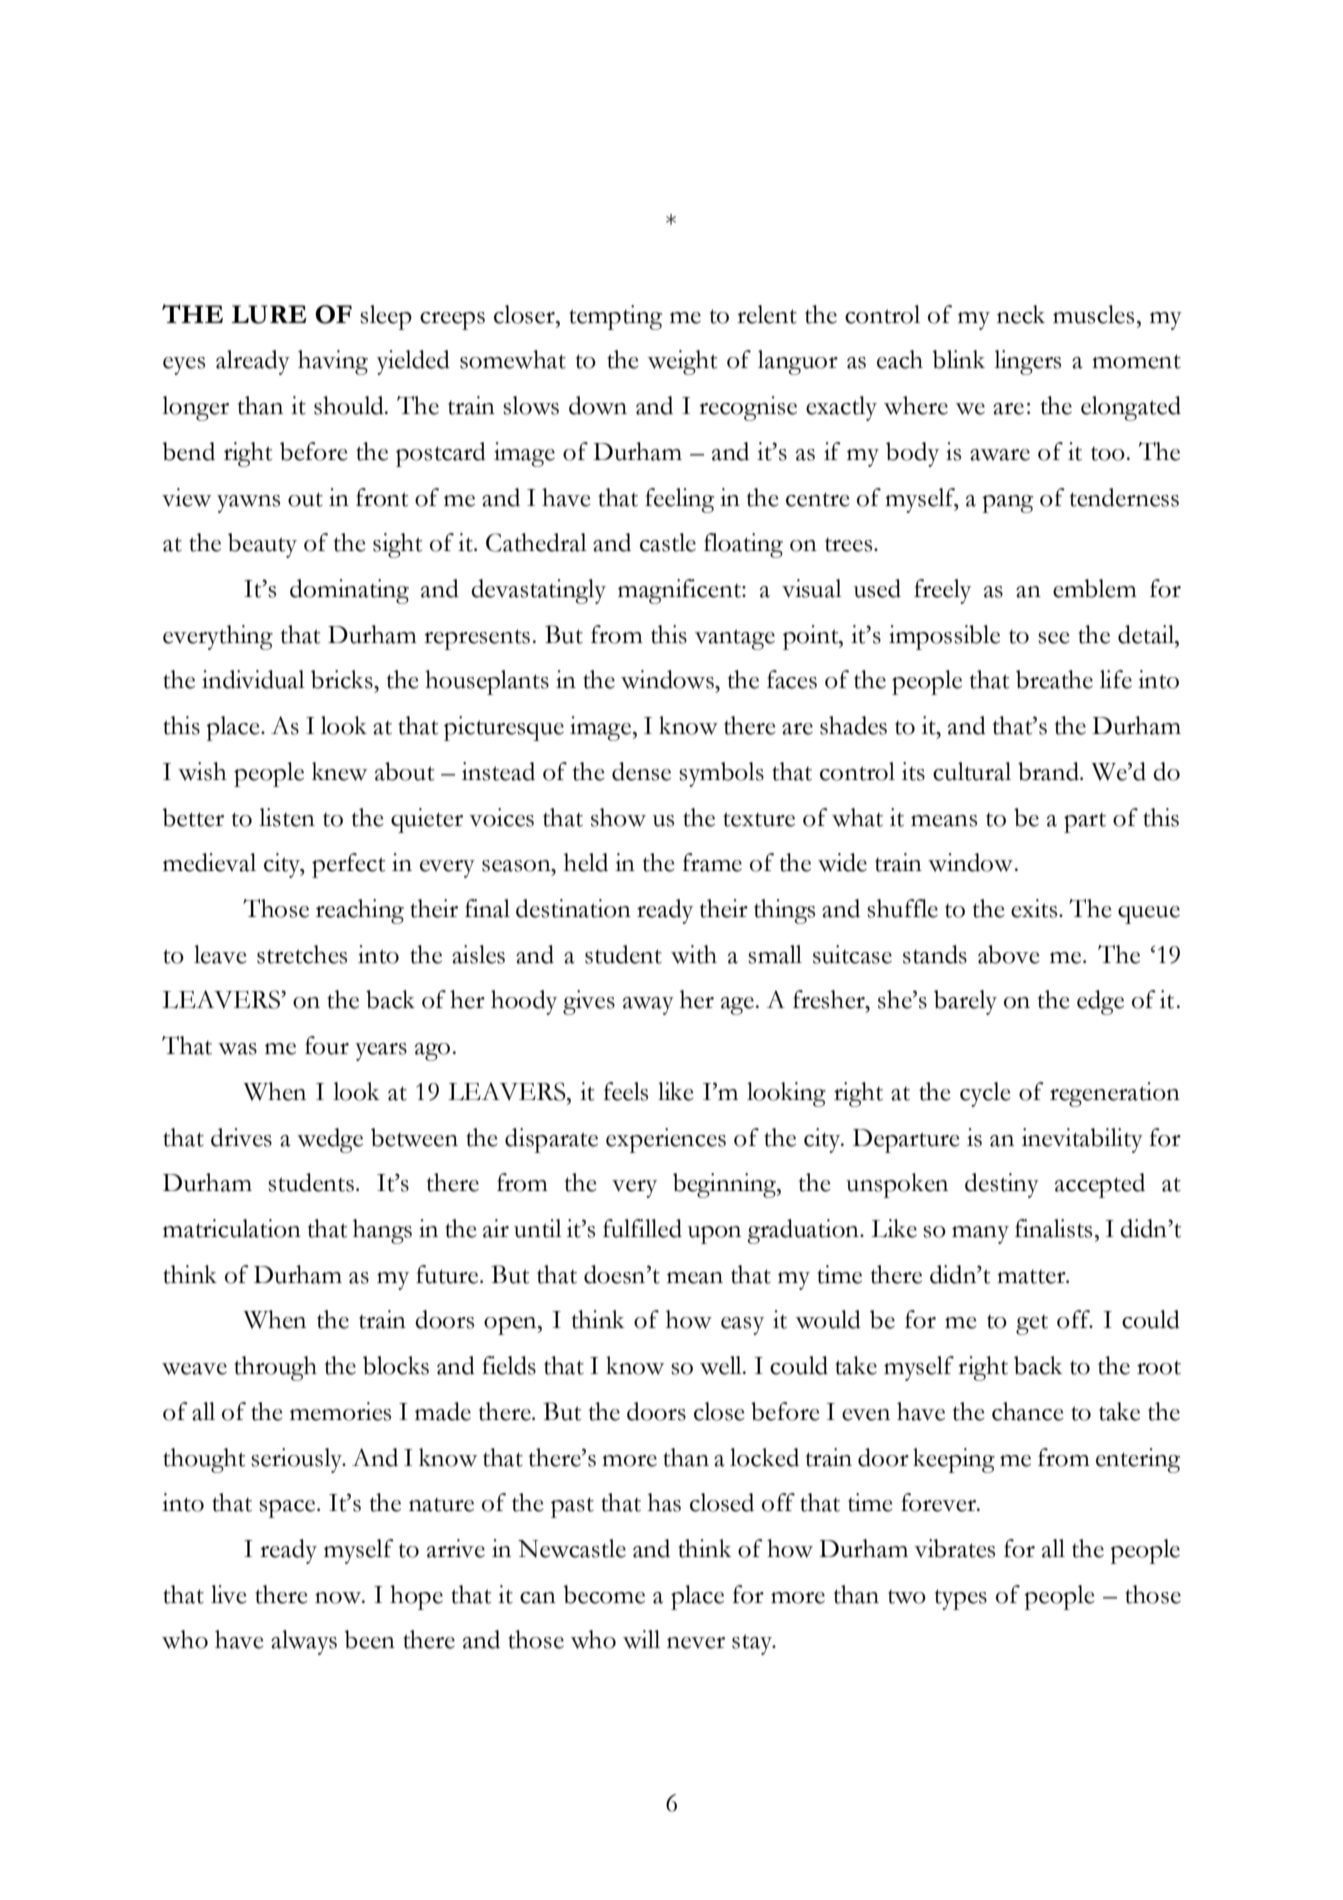  Describe the element at coordinates (725, 1185) in the screenshot. I see `beginning` at that location.
